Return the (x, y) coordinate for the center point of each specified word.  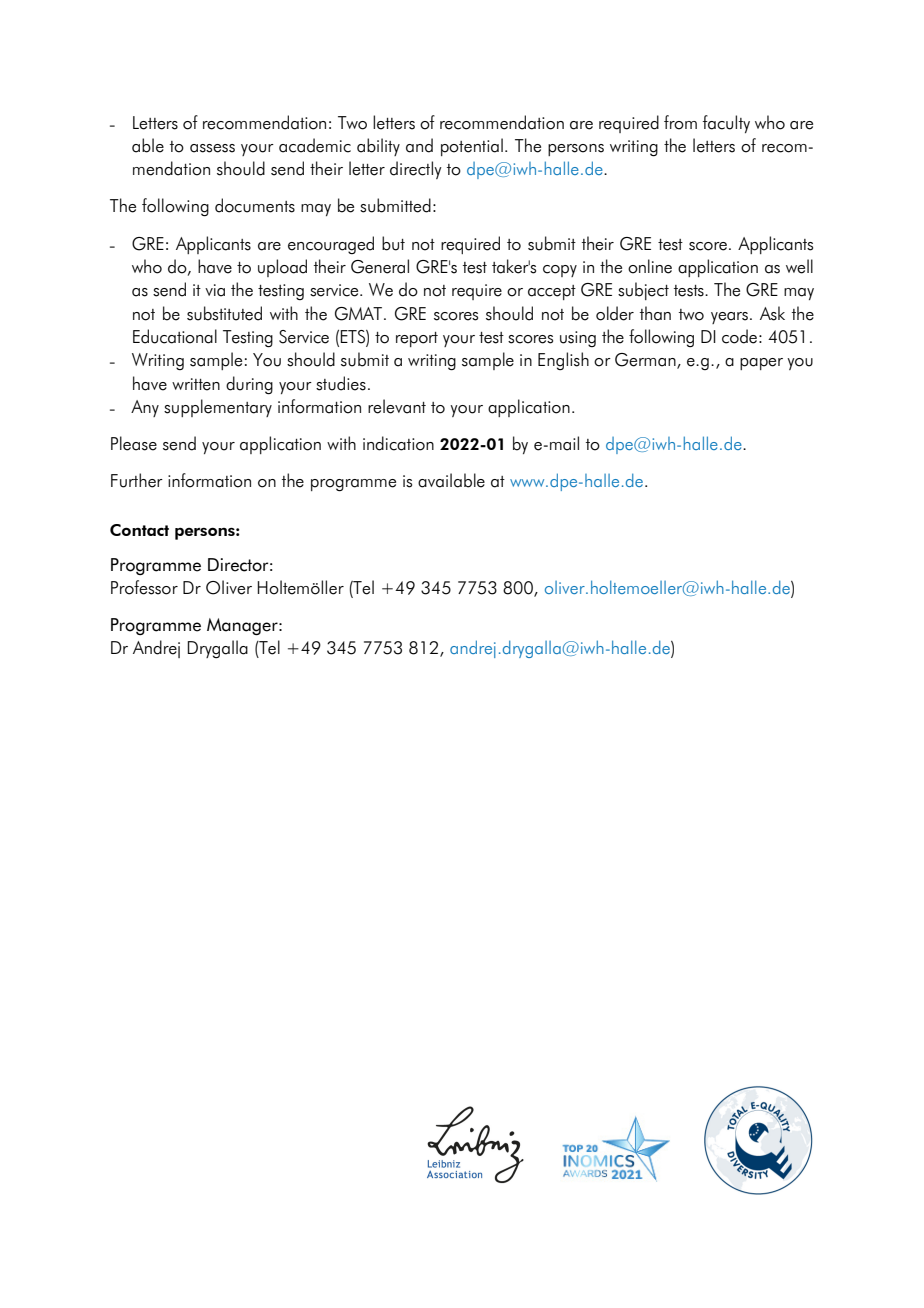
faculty (726, 124)
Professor (144, 587)
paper (761, 364)
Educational (175, 336)
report (417, 339)
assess (212, 148)
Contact (139, 530)
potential (472, 147)
